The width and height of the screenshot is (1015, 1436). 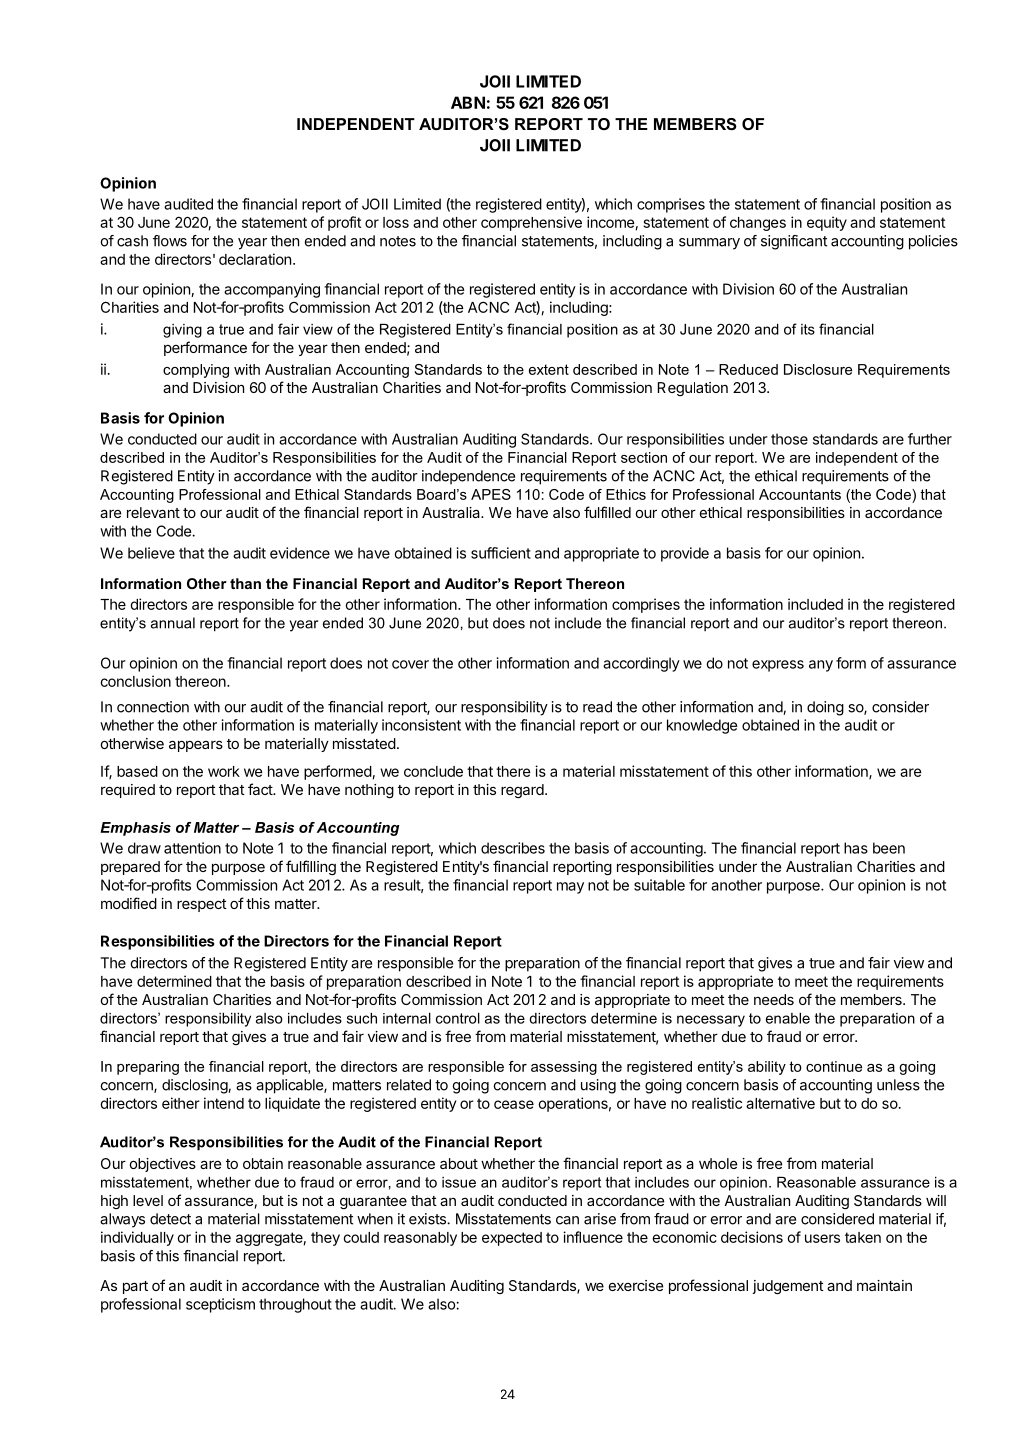 I want to click on complying, so click(x=196, y=371).
